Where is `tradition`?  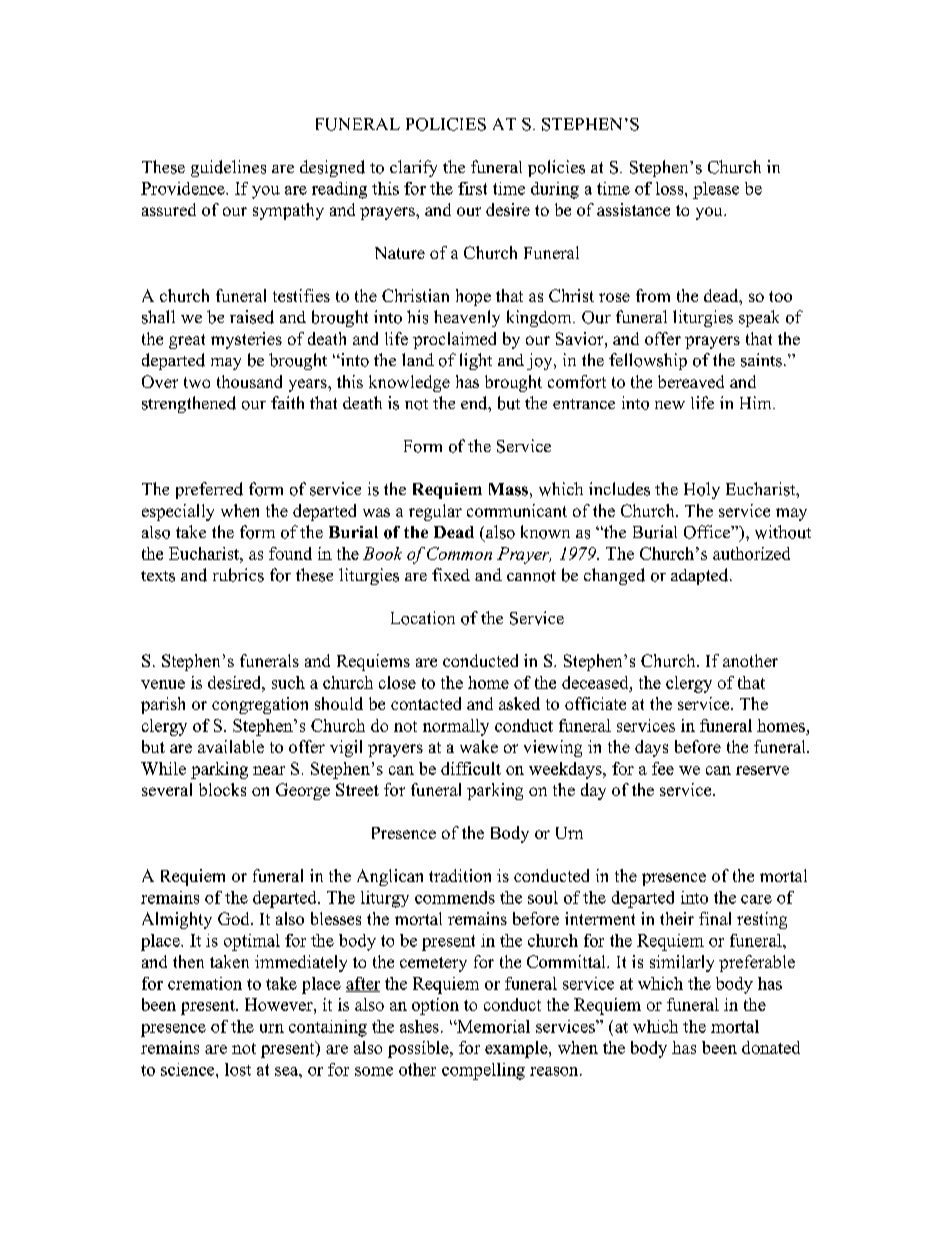 tradition is located at coordinates (460, 875).
